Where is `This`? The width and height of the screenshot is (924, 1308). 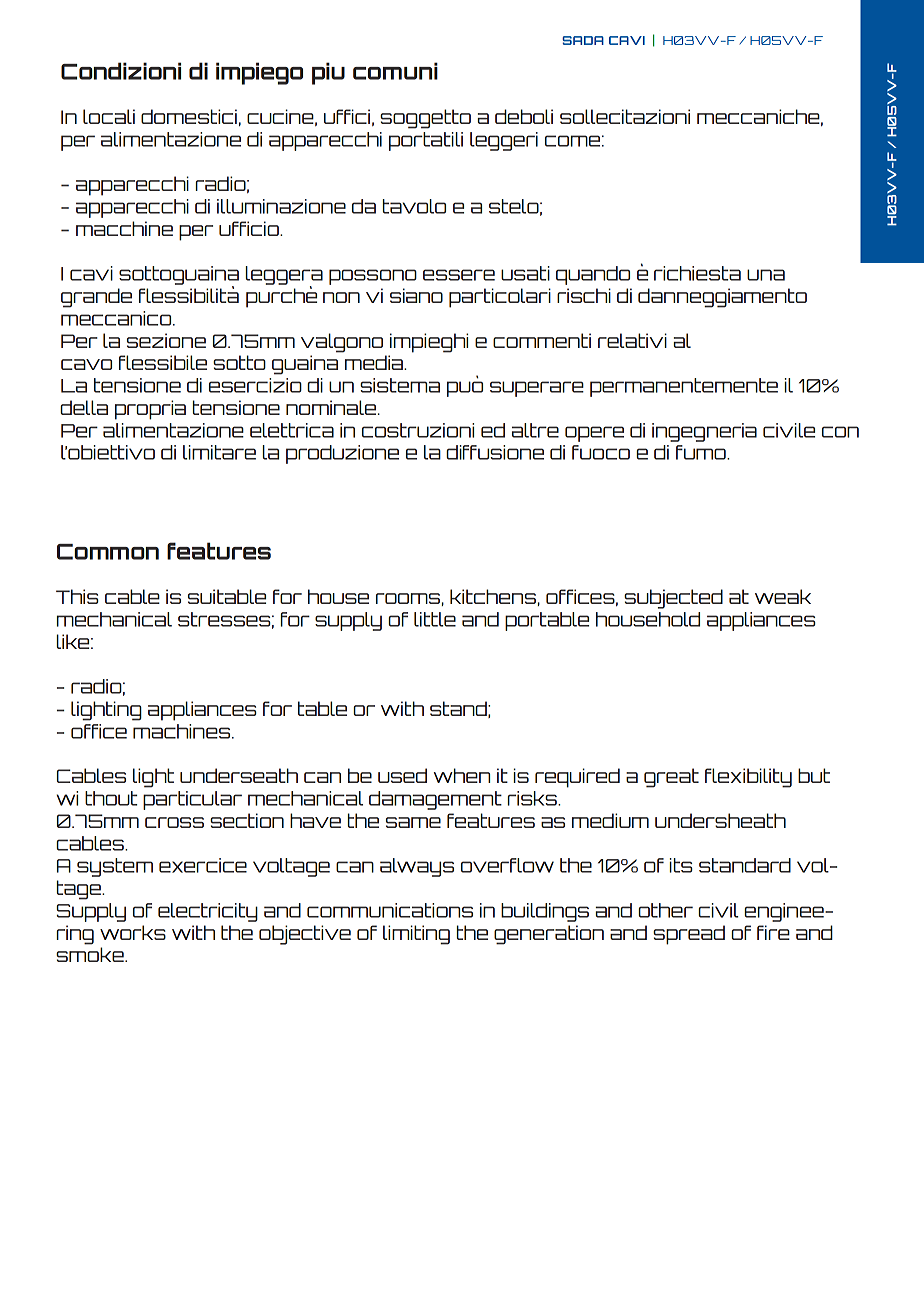
This is located at coordinates (77, 596).
